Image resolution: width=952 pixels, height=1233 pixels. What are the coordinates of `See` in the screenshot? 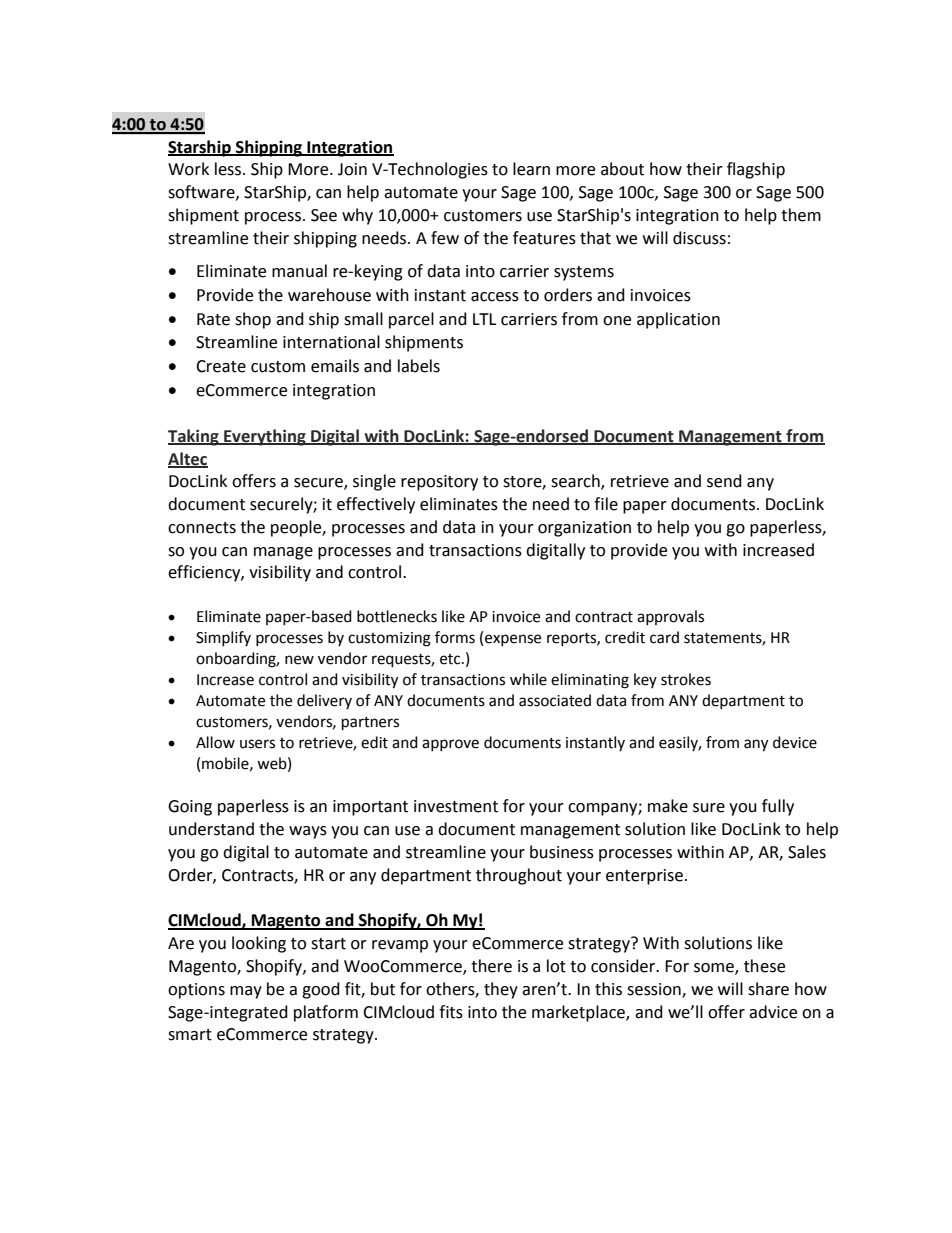 It's located at (324, 215).
